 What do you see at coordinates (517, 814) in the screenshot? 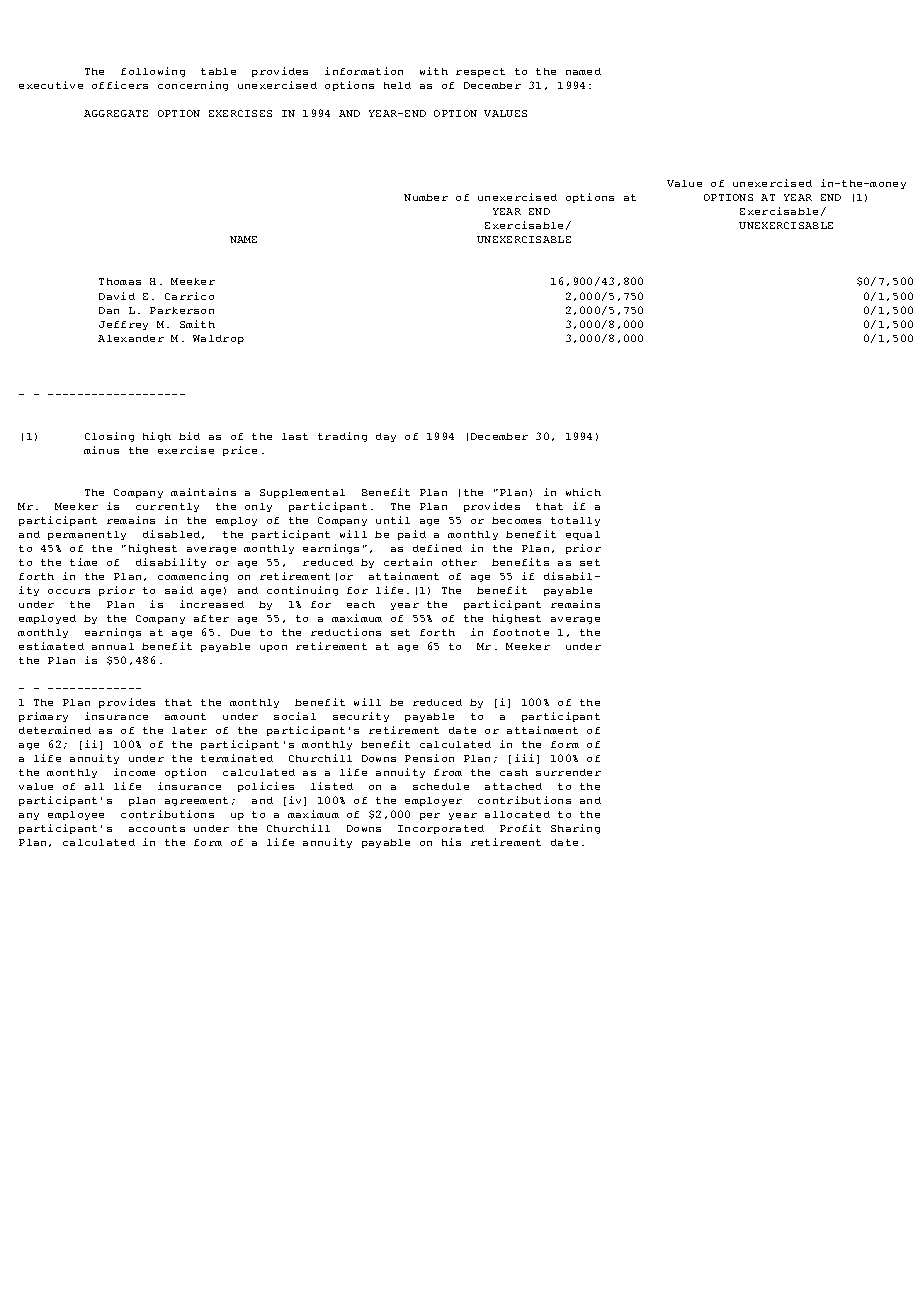
I see `allocated` at bounding box center [517, 814].
